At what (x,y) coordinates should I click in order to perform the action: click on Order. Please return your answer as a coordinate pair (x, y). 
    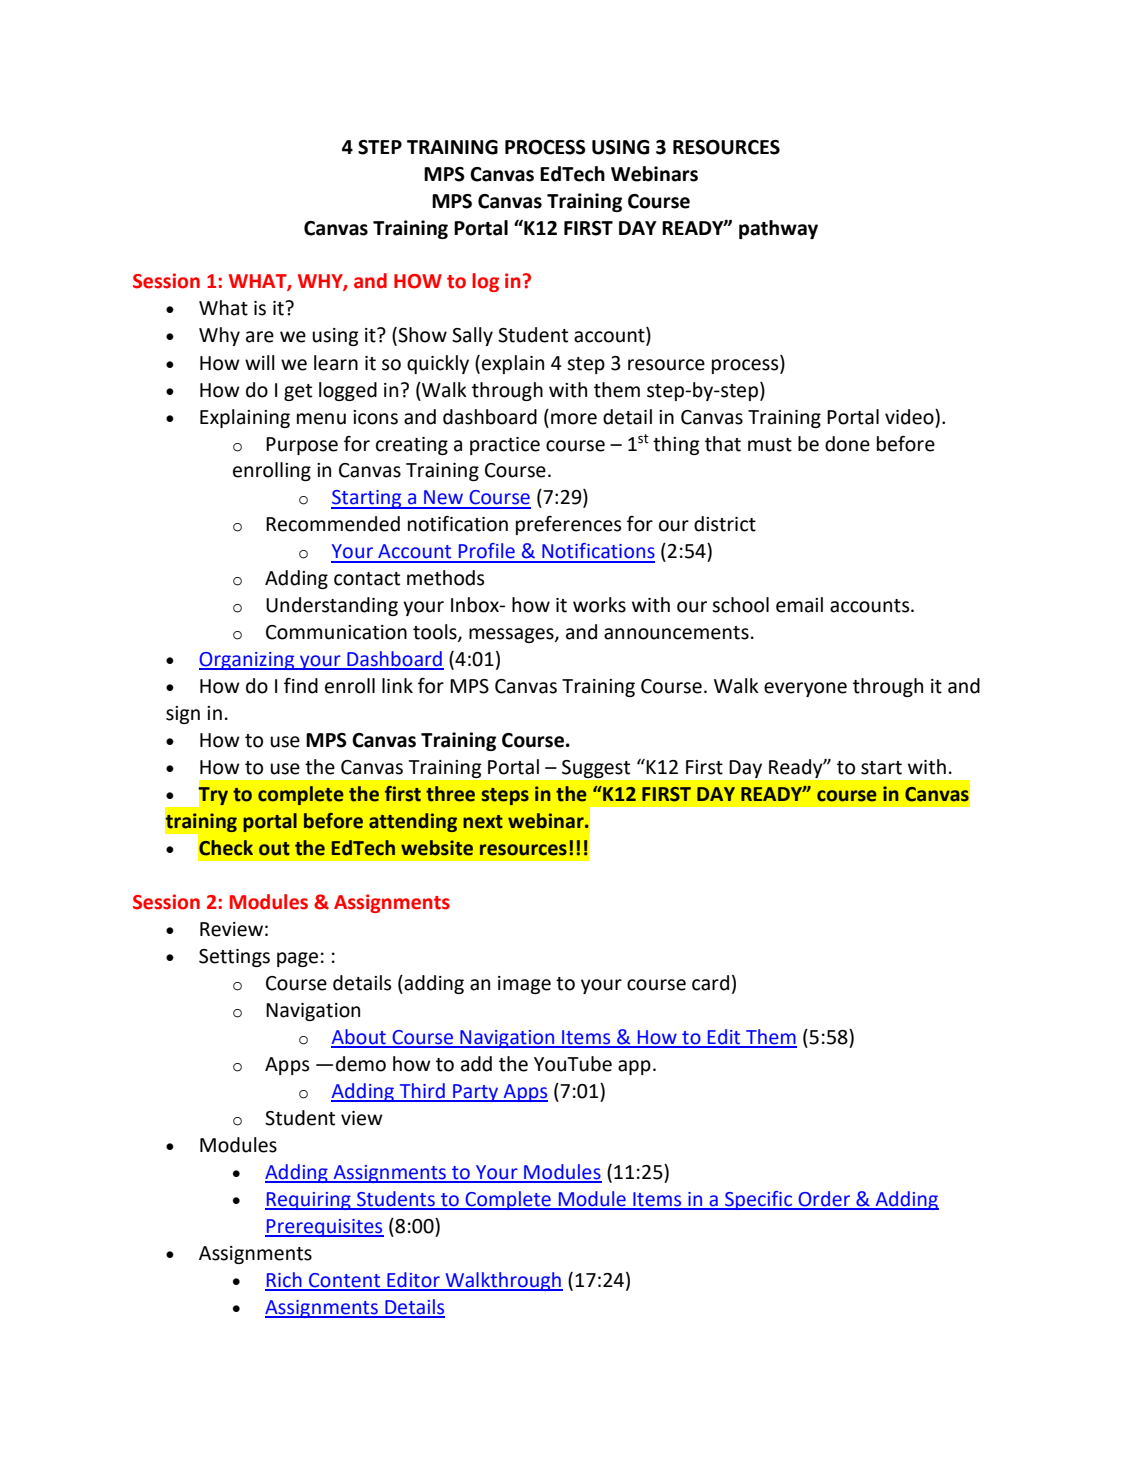
    Looking at the image, I should click on (824, 1200).
